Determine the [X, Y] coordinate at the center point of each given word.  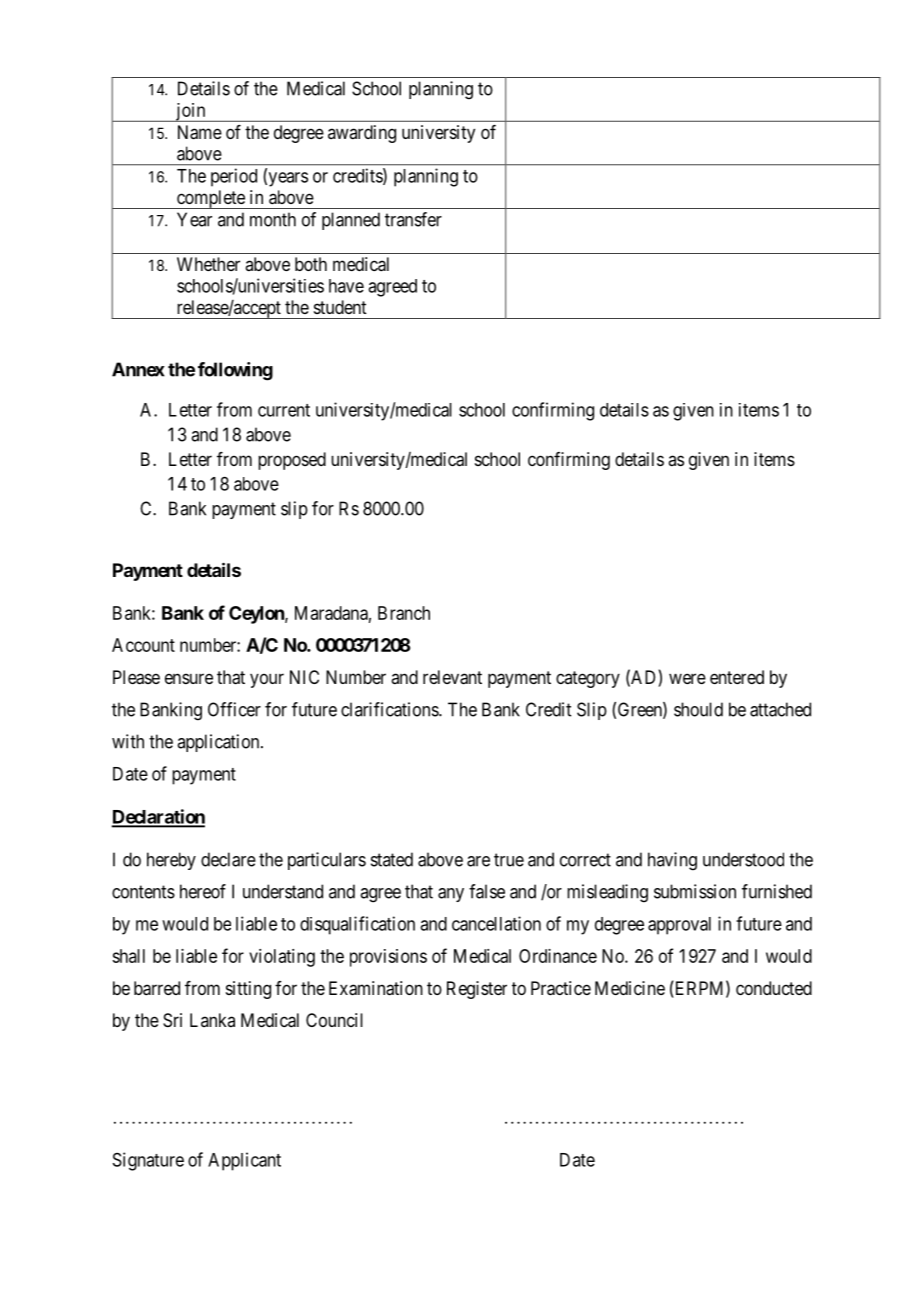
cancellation [496, 923]
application [219, 743]
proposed [292, 461]
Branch [404, 613]
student [340, 307]
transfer [413, 219]
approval [679, 926]
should [698, 709]
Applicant [244, 1161]
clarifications [390, 709]
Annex [138, 369]
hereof [203, 891]
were [687, 678]
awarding [362, 134]
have [346, 286]
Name [200, 132]
